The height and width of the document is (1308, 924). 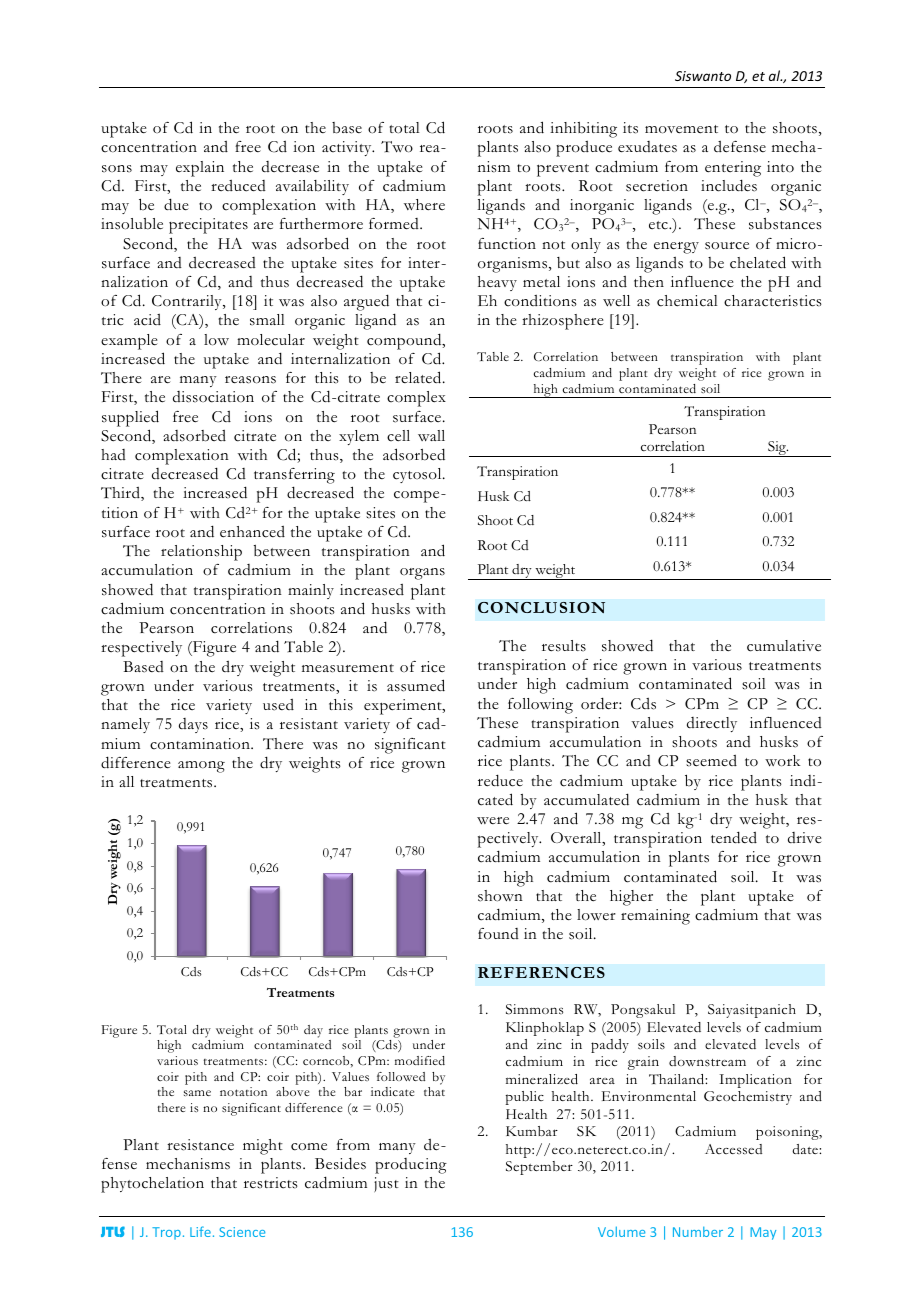 I want to click on explain, so click(x=200, y=169).
